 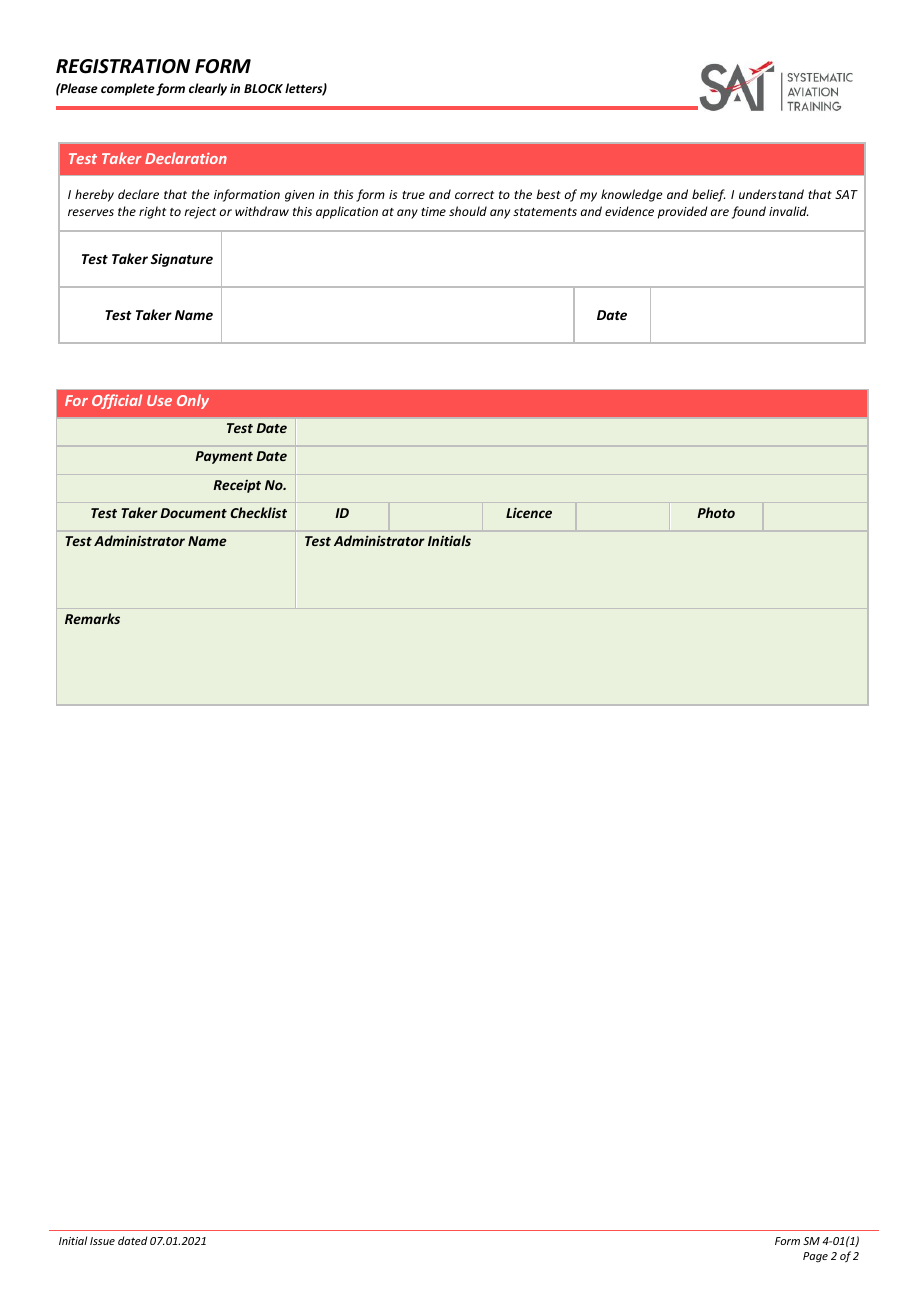 I want to click on Licence, so click(x=529, y=512).
